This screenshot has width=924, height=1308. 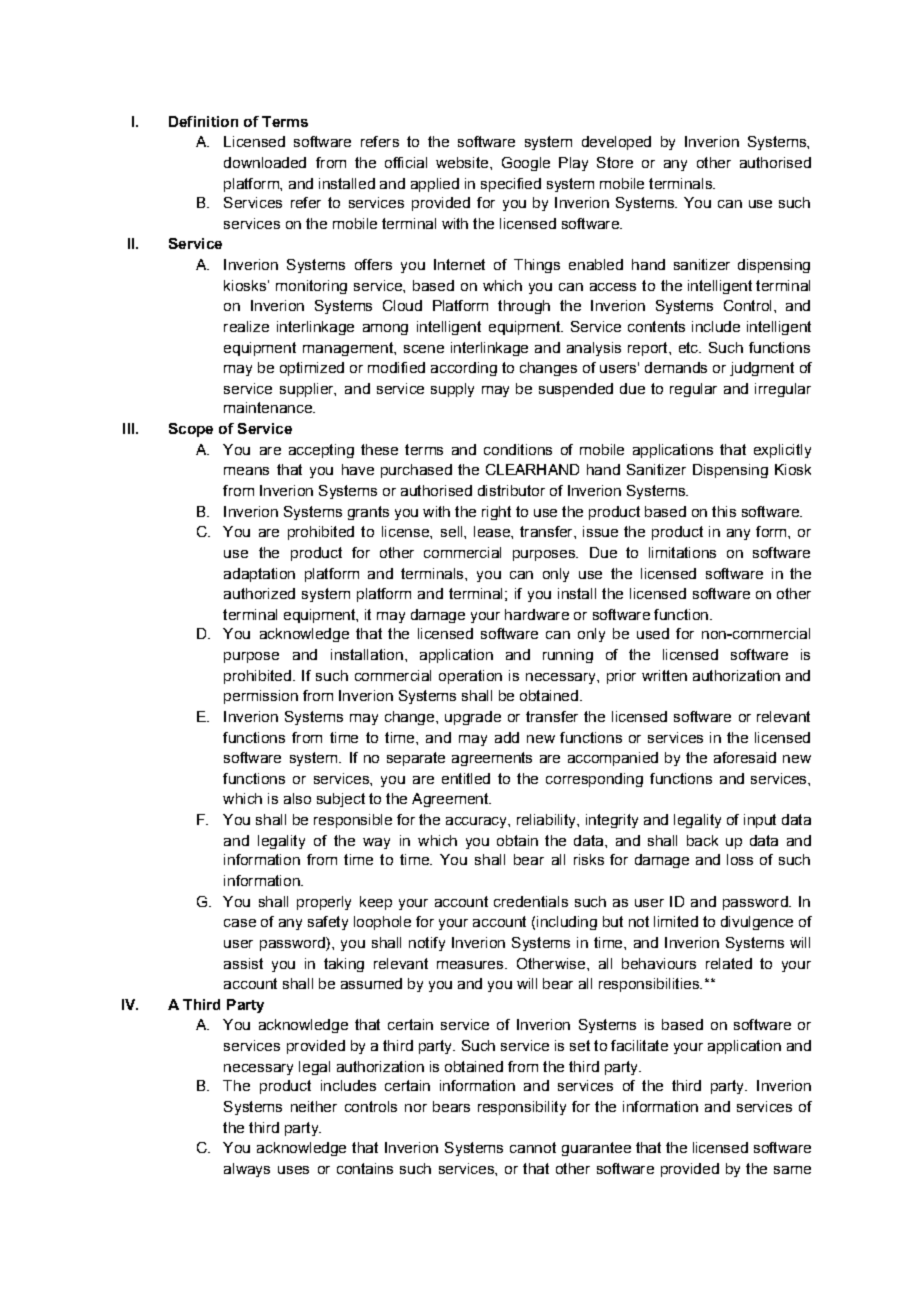 I want to click on nor, so click(x=416, y=1108).
